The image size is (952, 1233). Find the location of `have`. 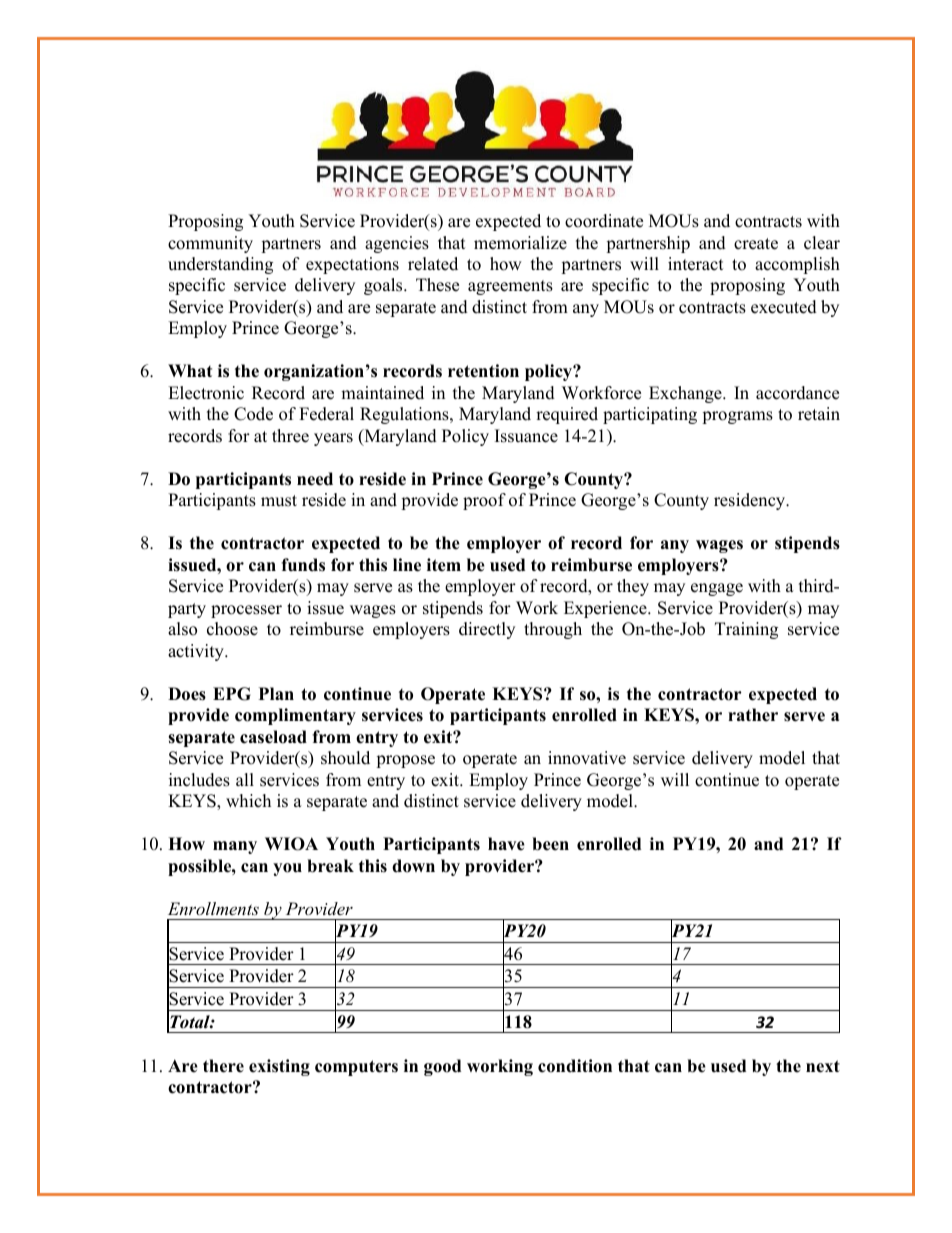

have is located at coordinates (506, 844).
